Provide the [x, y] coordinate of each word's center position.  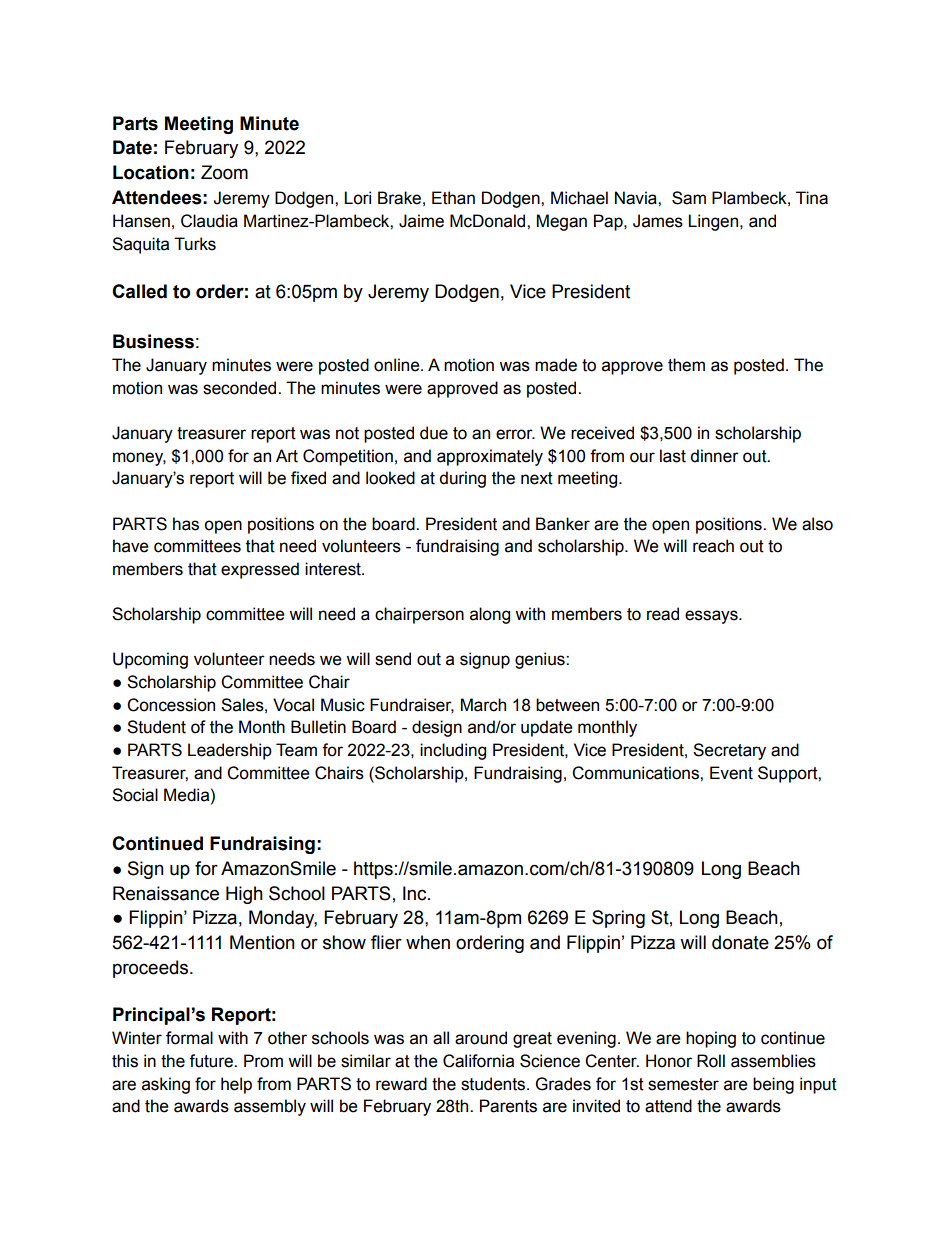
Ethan [453, 198]
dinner [714, 456]
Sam [689, 198]
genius [541, 660]
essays [712, 617]
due [434, 433]
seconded [241, 388]
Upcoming [150, 660]
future [212, 1061]
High [244, 895]
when [428, 942]
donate [740, 942]
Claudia [209, 221]
